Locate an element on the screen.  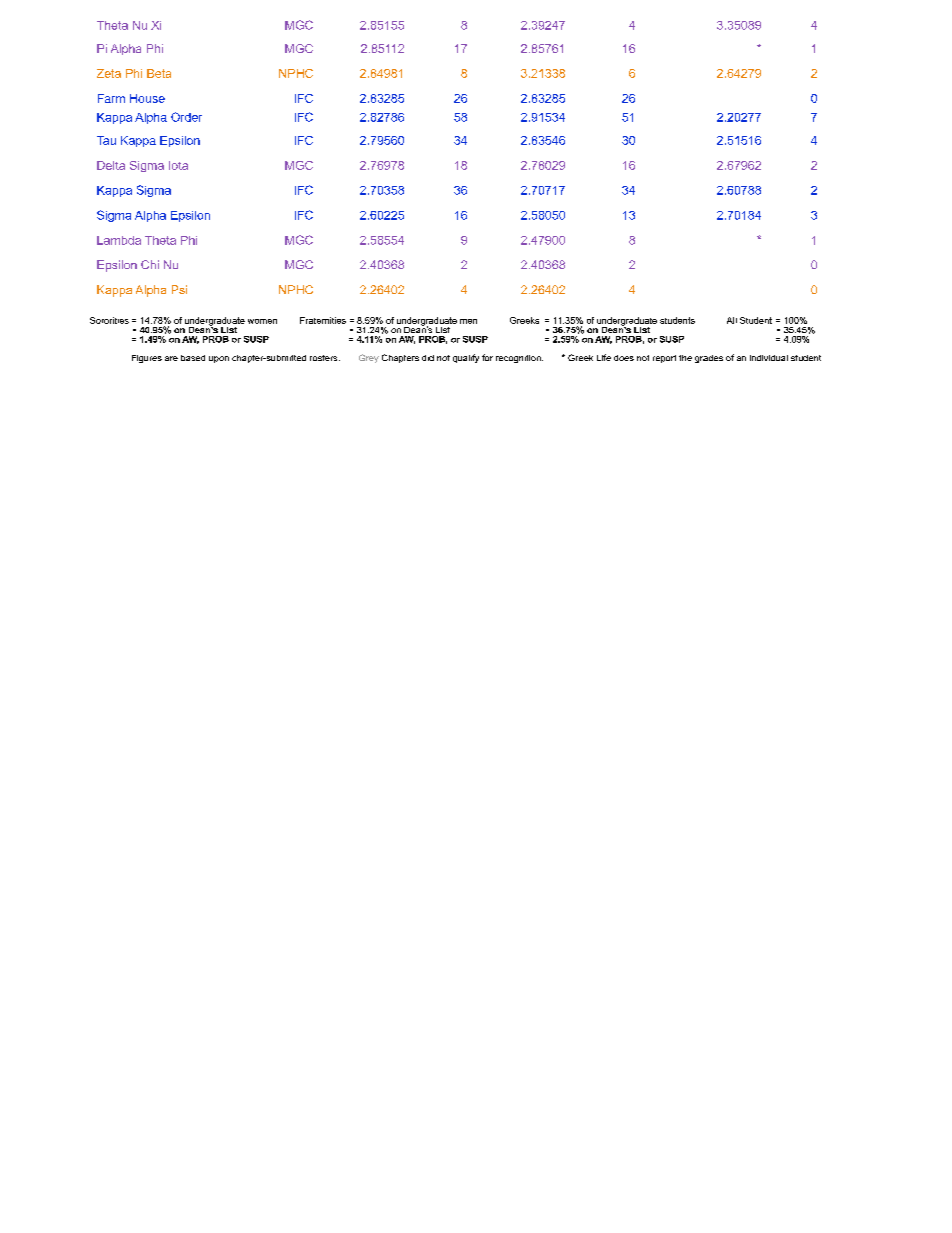
All is located at coordinates (732, 320).
